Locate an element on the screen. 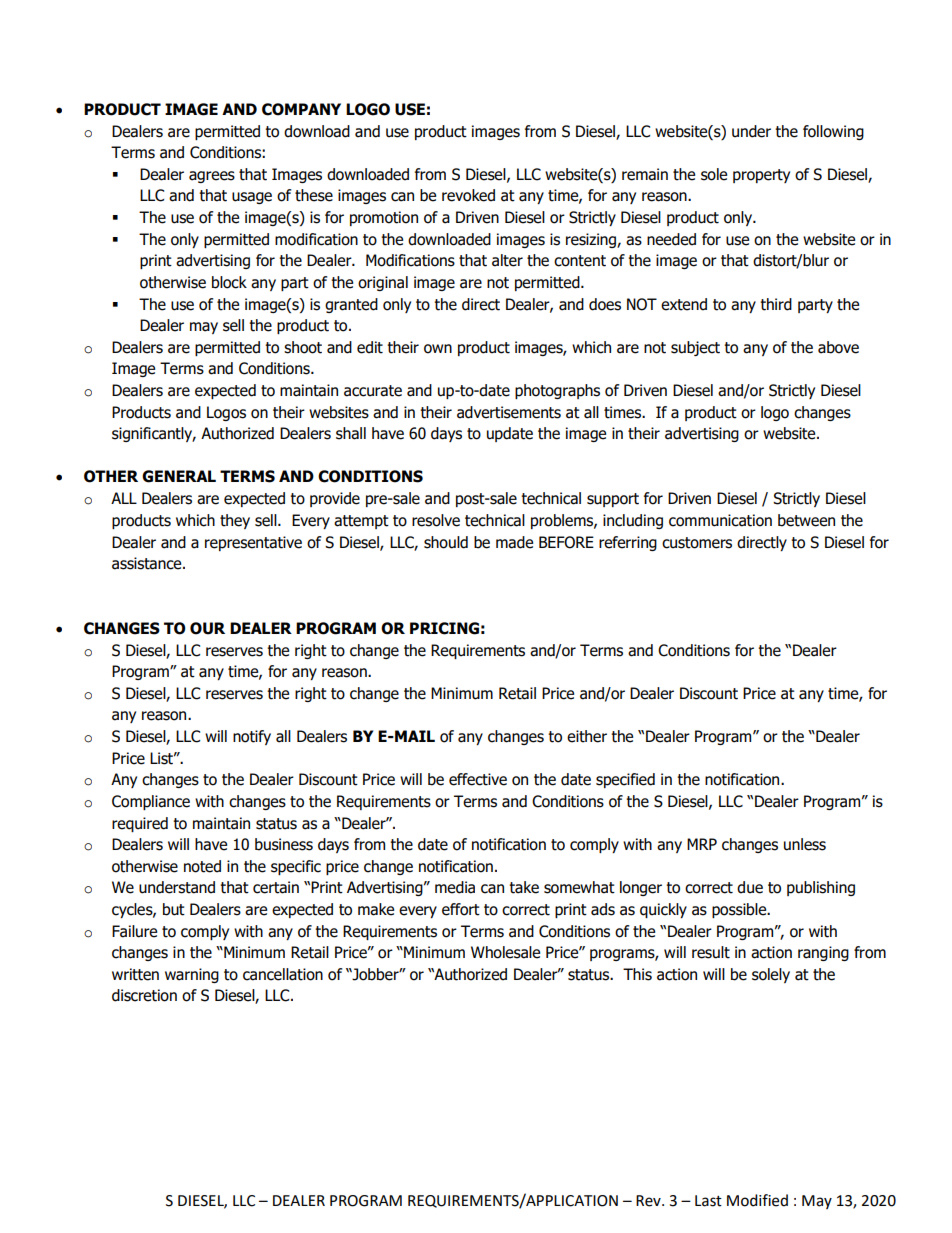 Image resolution: width=952 pixels, height=1233 pixels. property is located at coordinates (761, 176).
